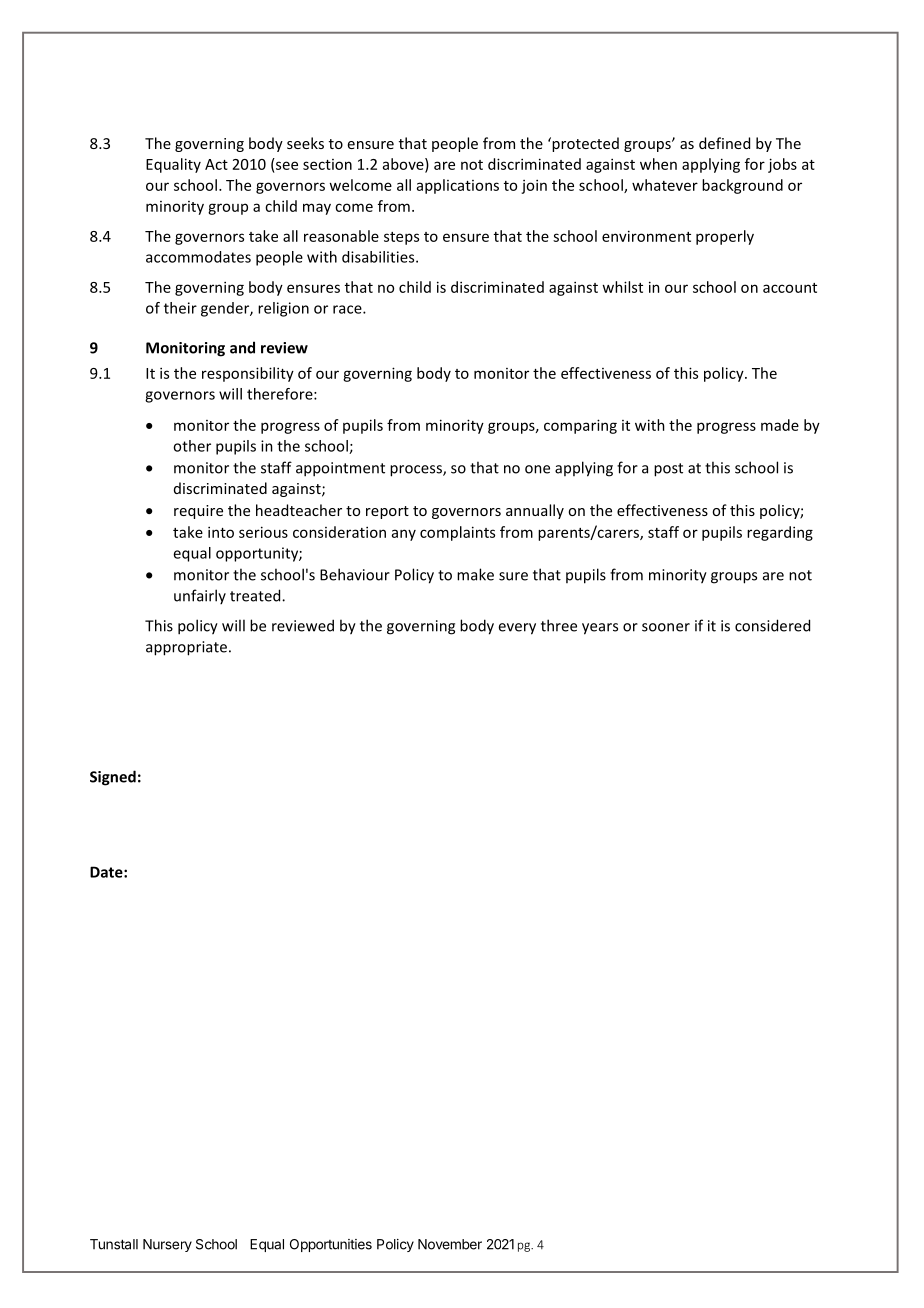 The width and height of the screenshot is (924, 1308). Describe the element at coordinates (216, 164) in the screenshot. I see `Act` at that location.
